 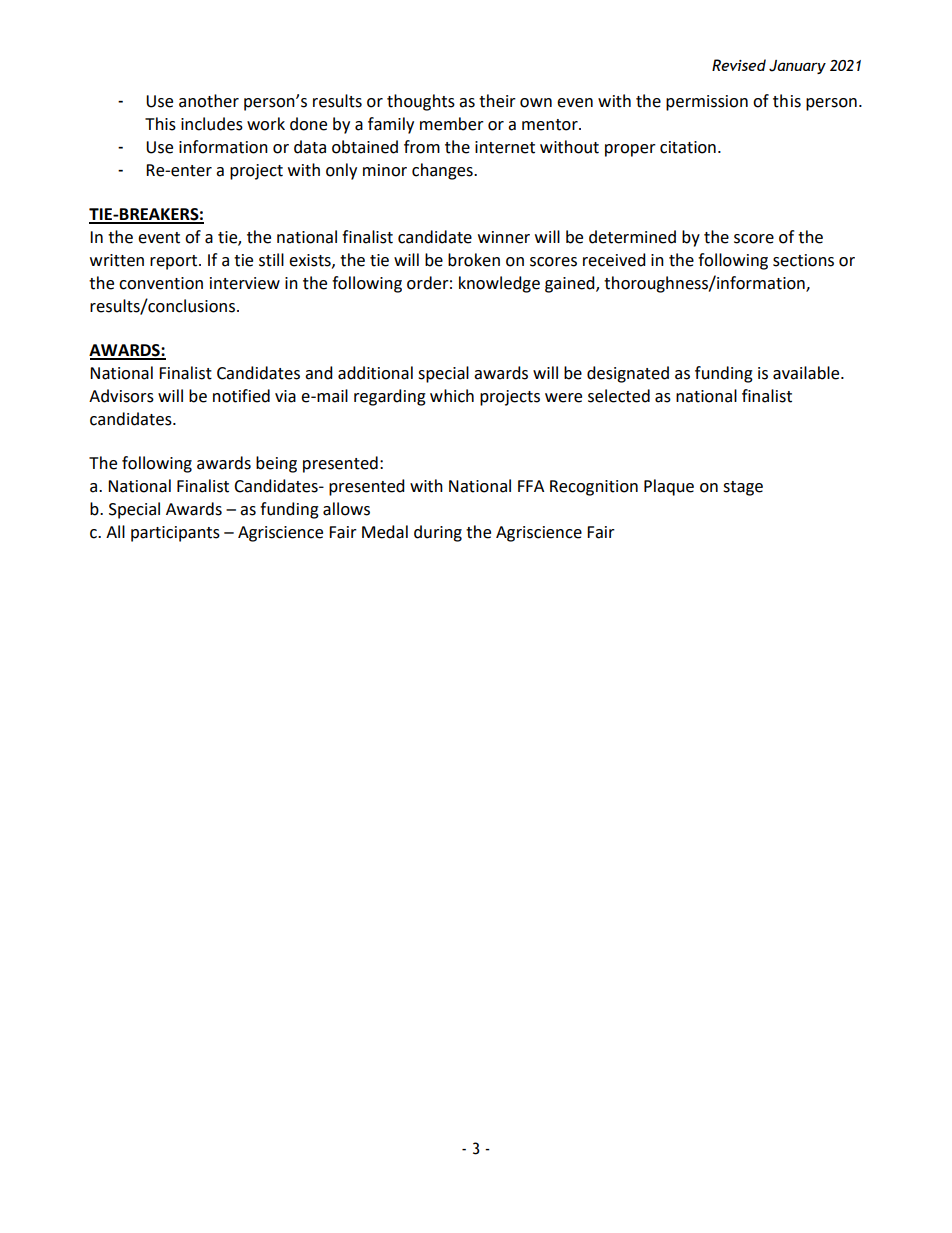 What do you see at coordinates (803, 260) in the screenshot?
I see `sections` at bounding box center [803, 260].
